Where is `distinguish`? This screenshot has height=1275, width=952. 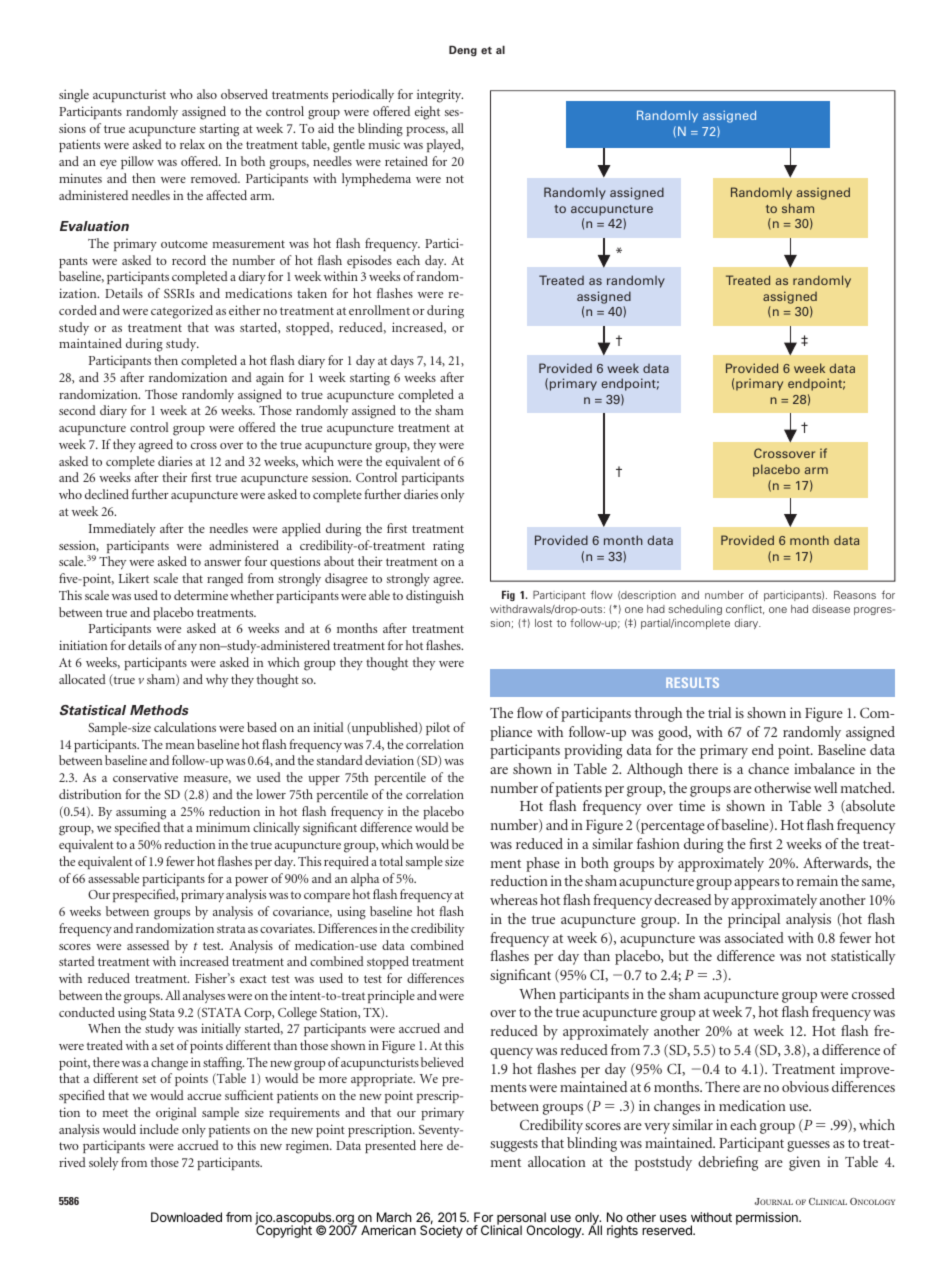
distinguish is located at coordinates (435, 597).
